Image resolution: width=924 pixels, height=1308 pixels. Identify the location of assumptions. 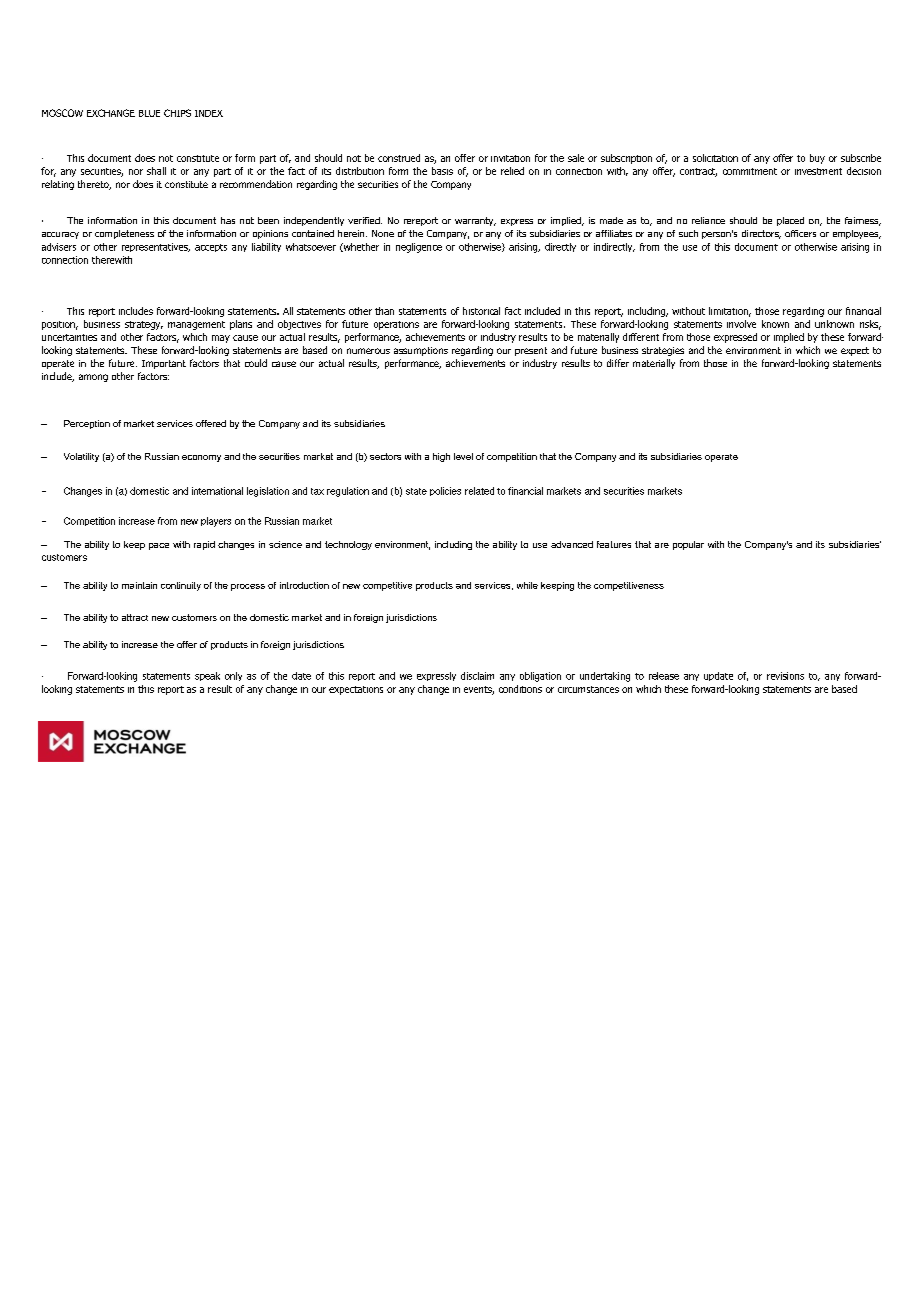
(421, 351).
